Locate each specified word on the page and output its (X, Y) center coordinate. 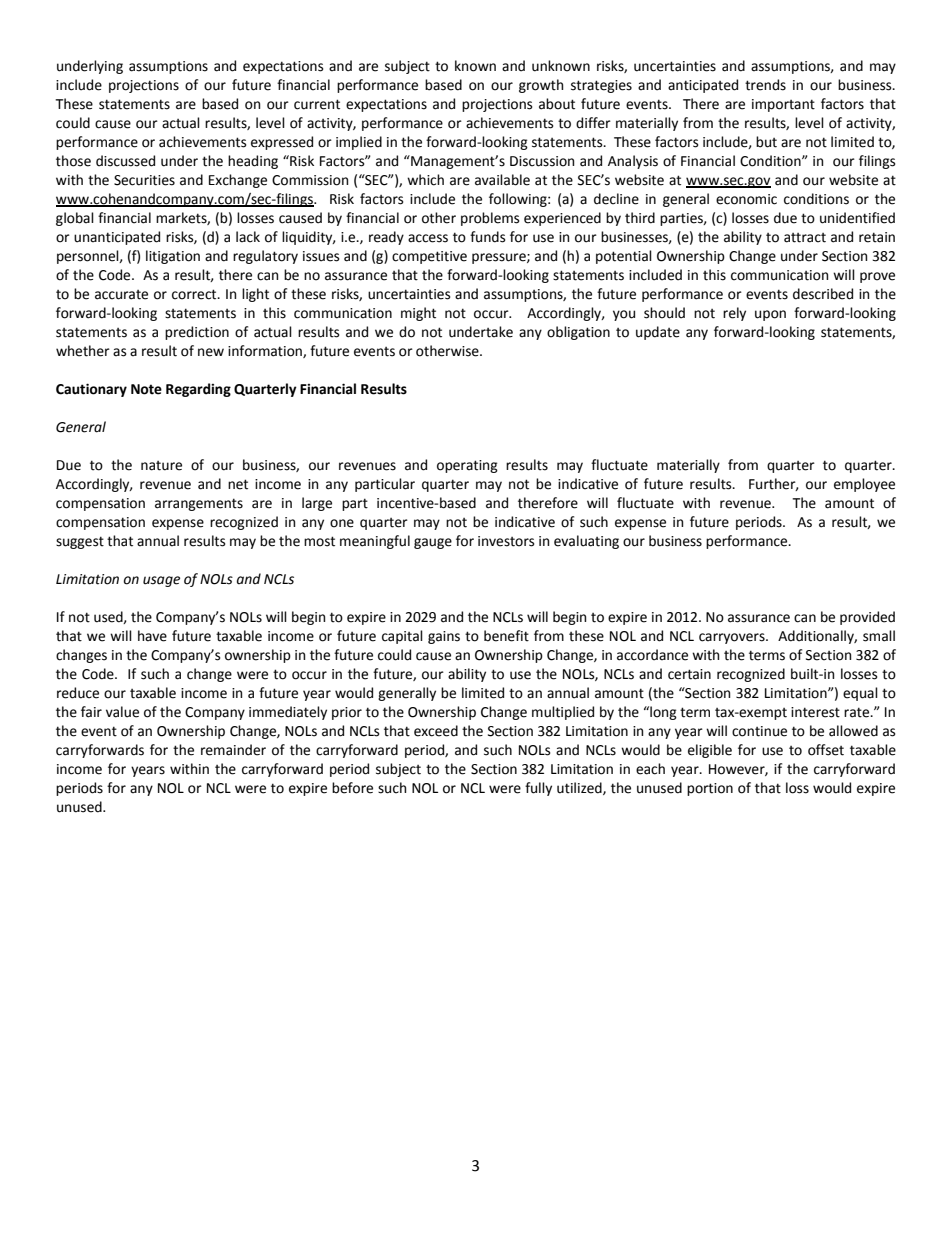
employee (864, 485)
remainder (233, 750)
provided (867, 618)
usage (161, 581)
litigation (173, 257)
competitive (429, 257)
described (823, 294)
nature (161, 466)
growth (541, 86)
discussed (125, 161)
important (783, 105)
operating (467, 466)
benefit (506, 636)
